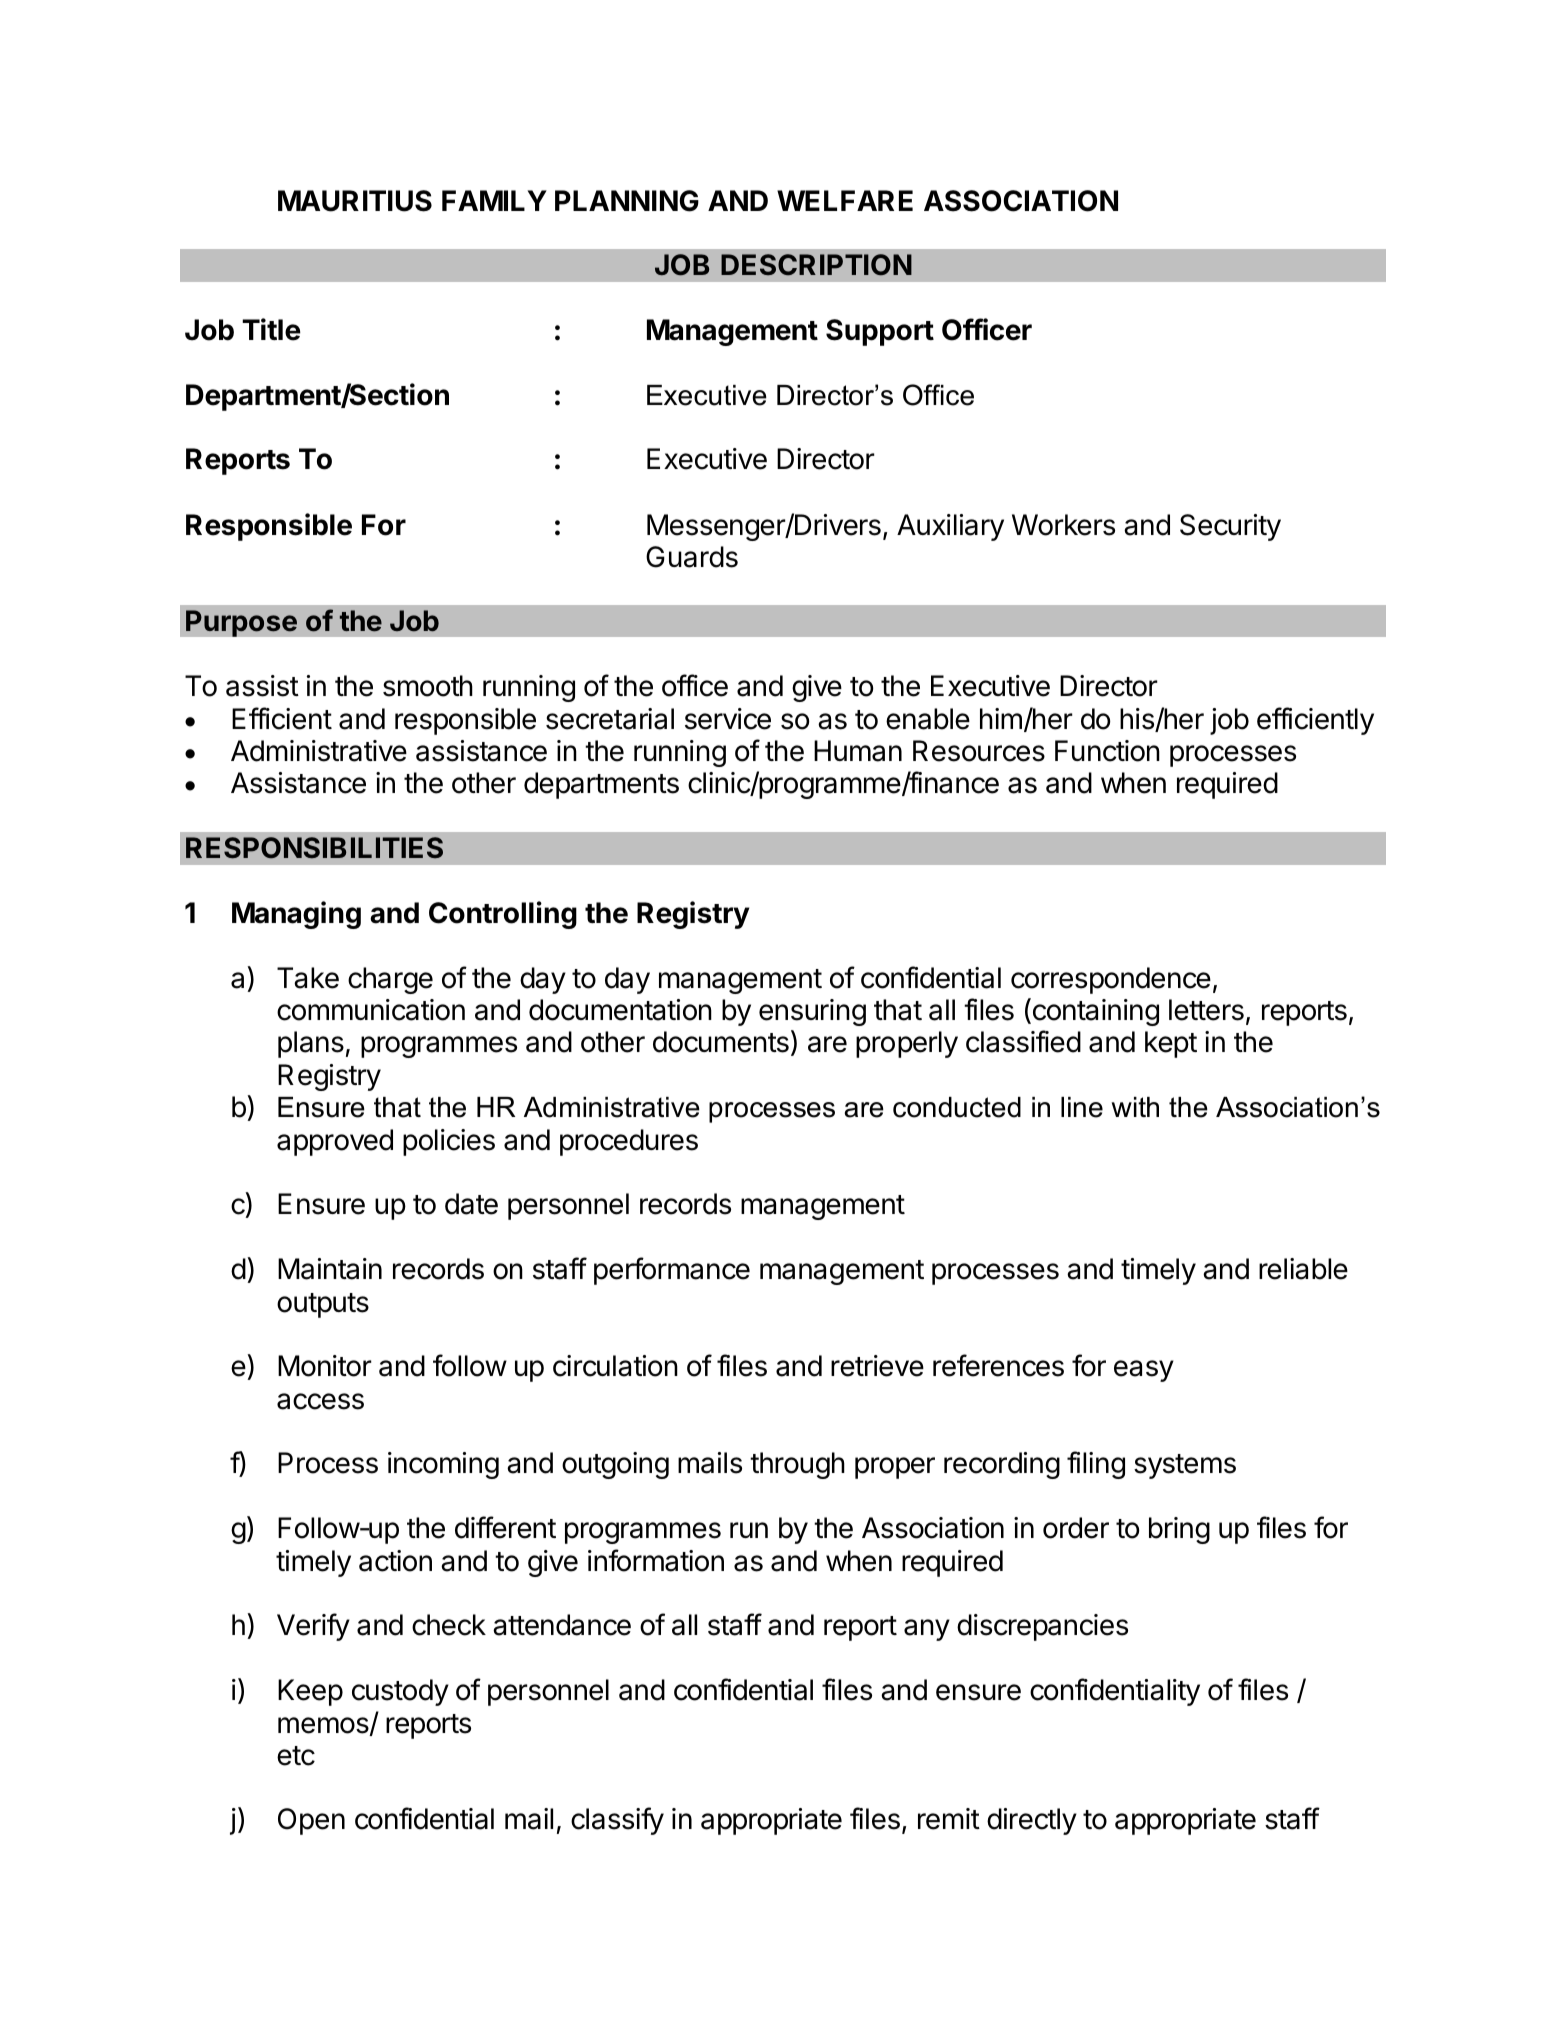  What do you see at coordinates (355, 201) in the screenshot?
I see `MAURITIUS` at bounding box center [355, 201].
